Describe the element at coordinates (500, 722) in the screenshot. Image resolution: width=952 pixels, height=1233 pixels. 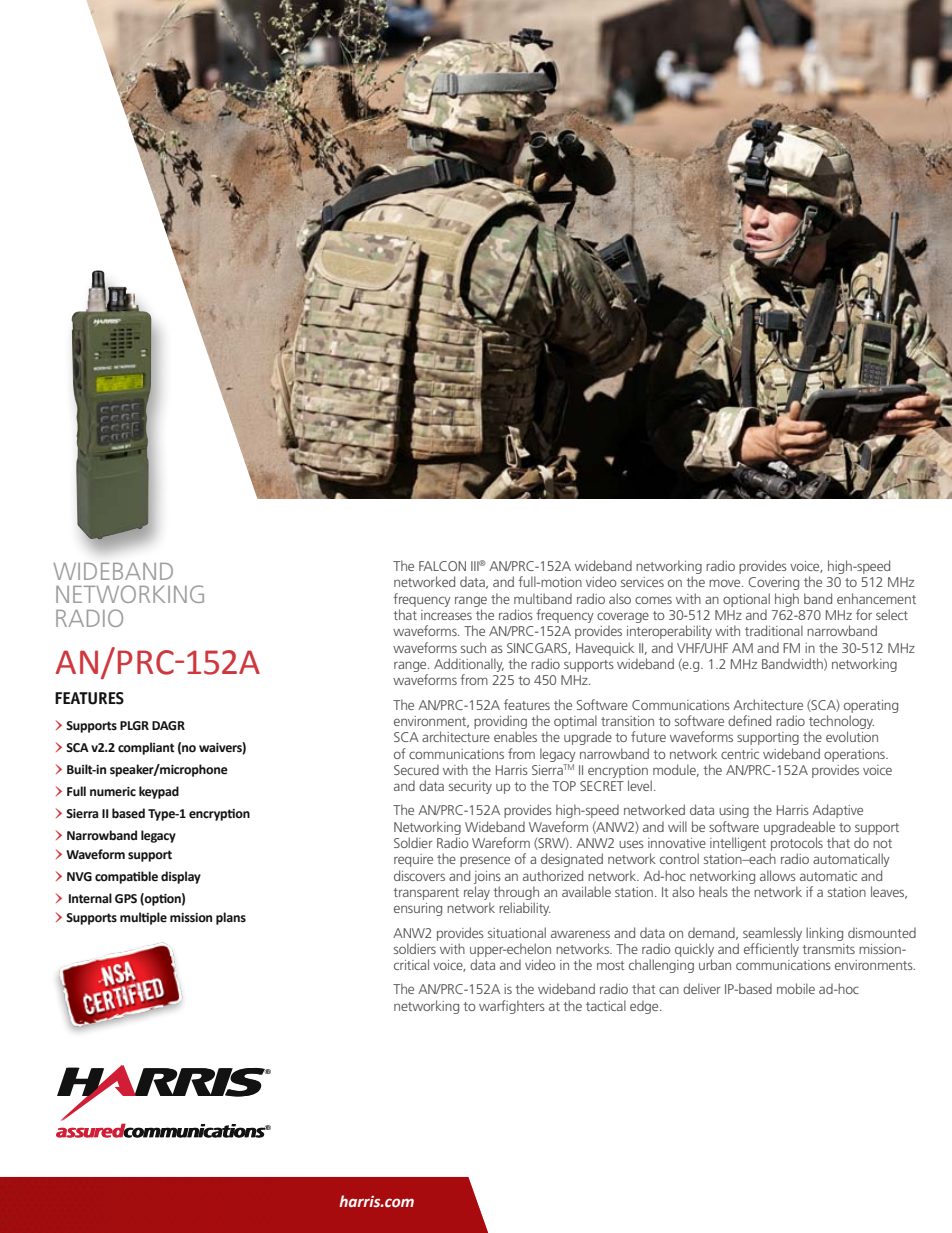
I see `providing` at that location.
